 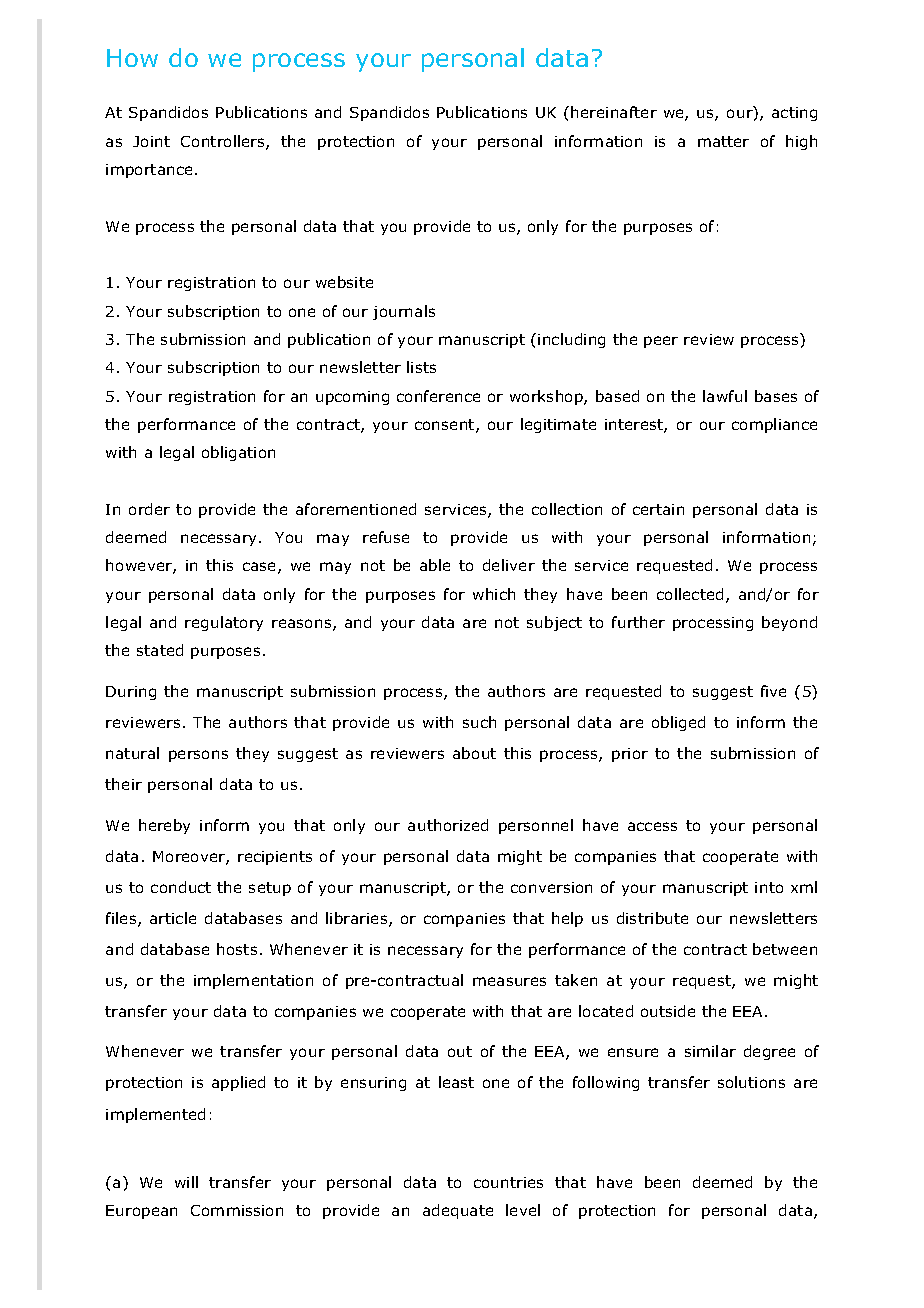 What do you see at coordinates (614, 112) in the image?
I see `hereinafter` at bounding box center [614, 112].
